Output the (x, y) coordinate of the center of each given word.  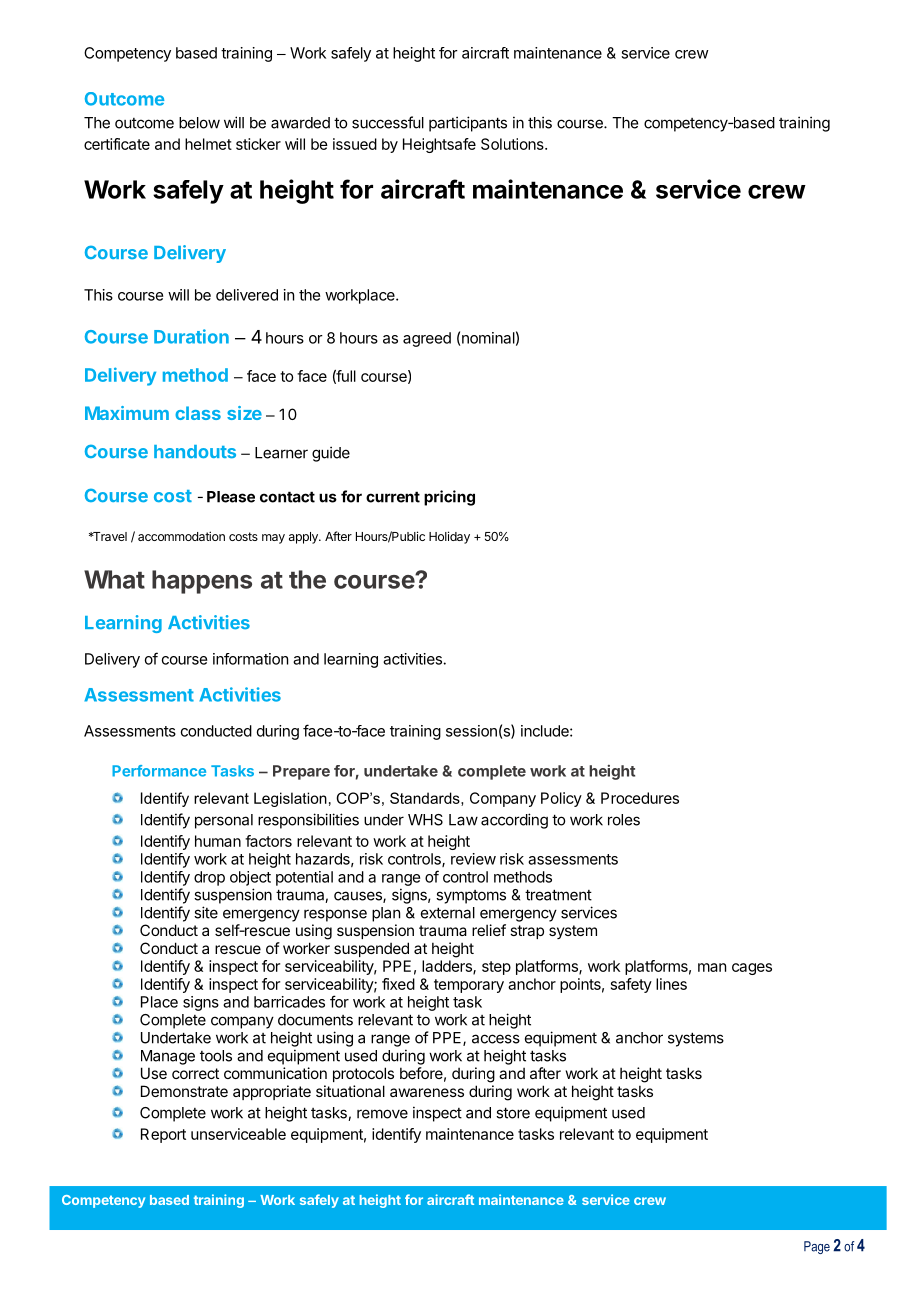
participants (468, 124)
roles (624, 820)
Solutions (513, 144)
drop (209, 878)
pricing (449, 498)
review (473, 859)
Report (163, 1135)
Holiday (449, 537)
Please (231, 497)
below (199, 123)
